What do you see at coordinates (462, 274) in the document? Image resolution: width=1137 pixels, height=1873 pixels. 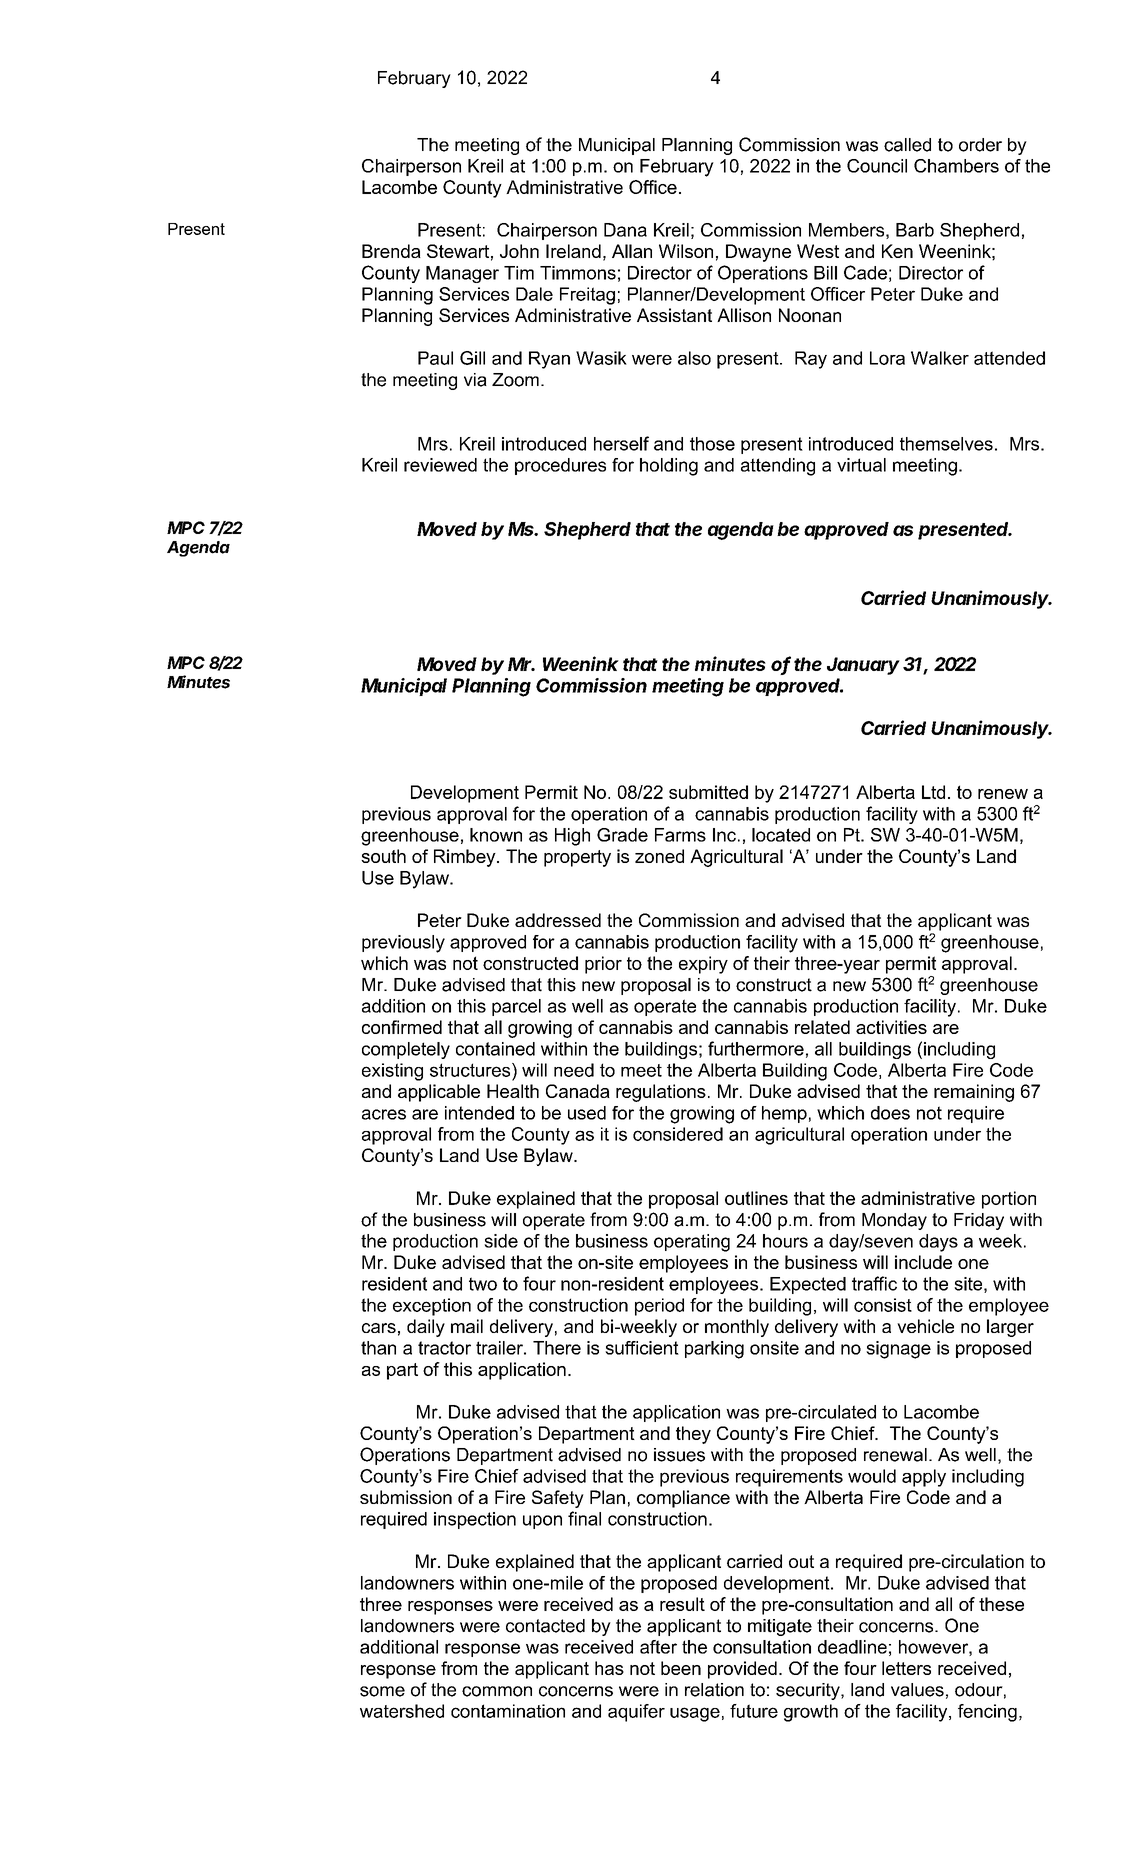 I see `Manager` at bounding box center [462, 274].
